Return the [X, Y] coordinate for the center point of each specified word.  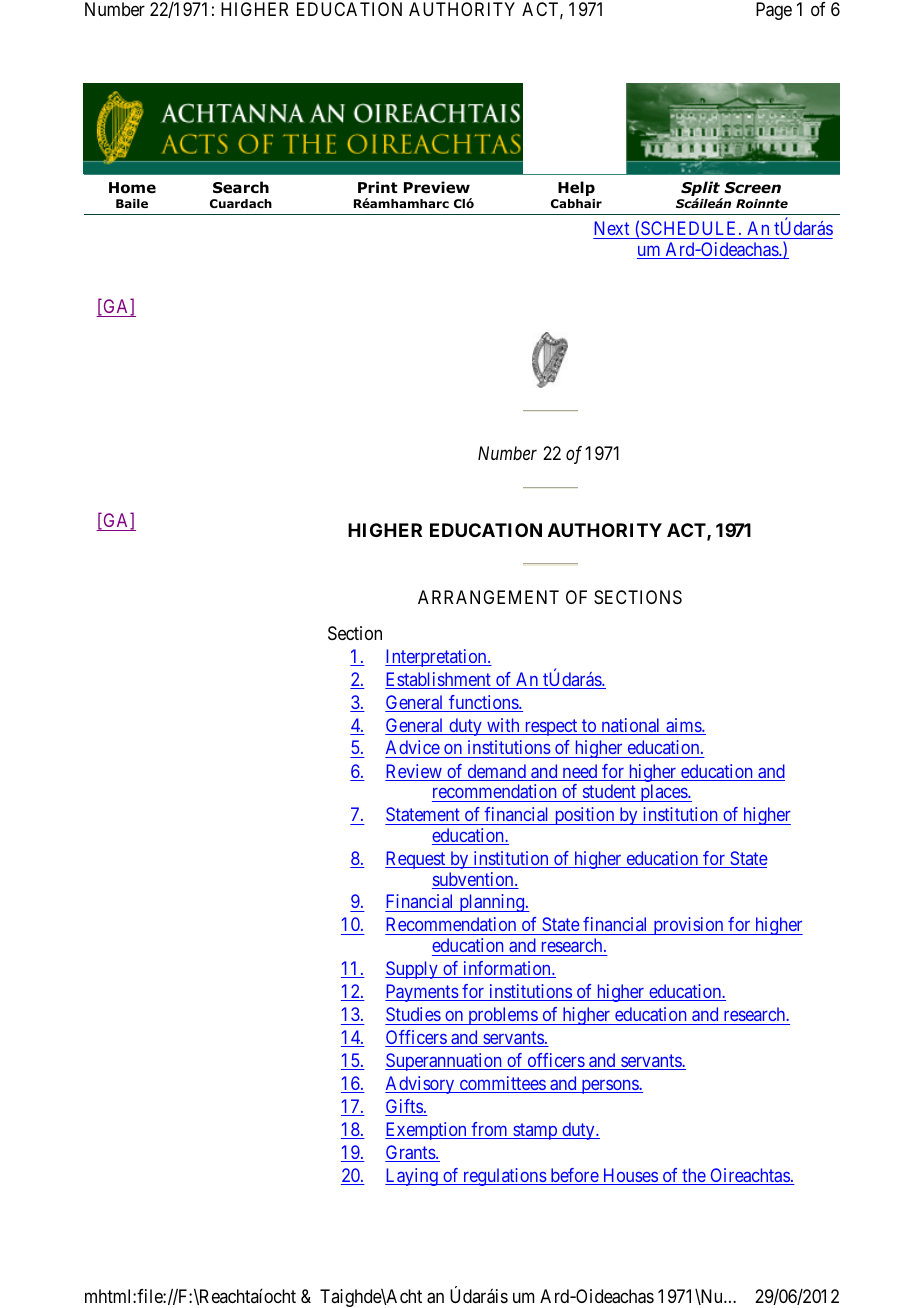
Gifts [404, 1107]
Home [132, 188]
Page [774, 11]
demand [496, 772]
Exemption [427, 1131]
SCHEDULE [690, 228]
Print [378, 187]
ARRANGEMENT [488, 597]
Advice [413, 749]
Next [611, 228]
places [663, 793]
